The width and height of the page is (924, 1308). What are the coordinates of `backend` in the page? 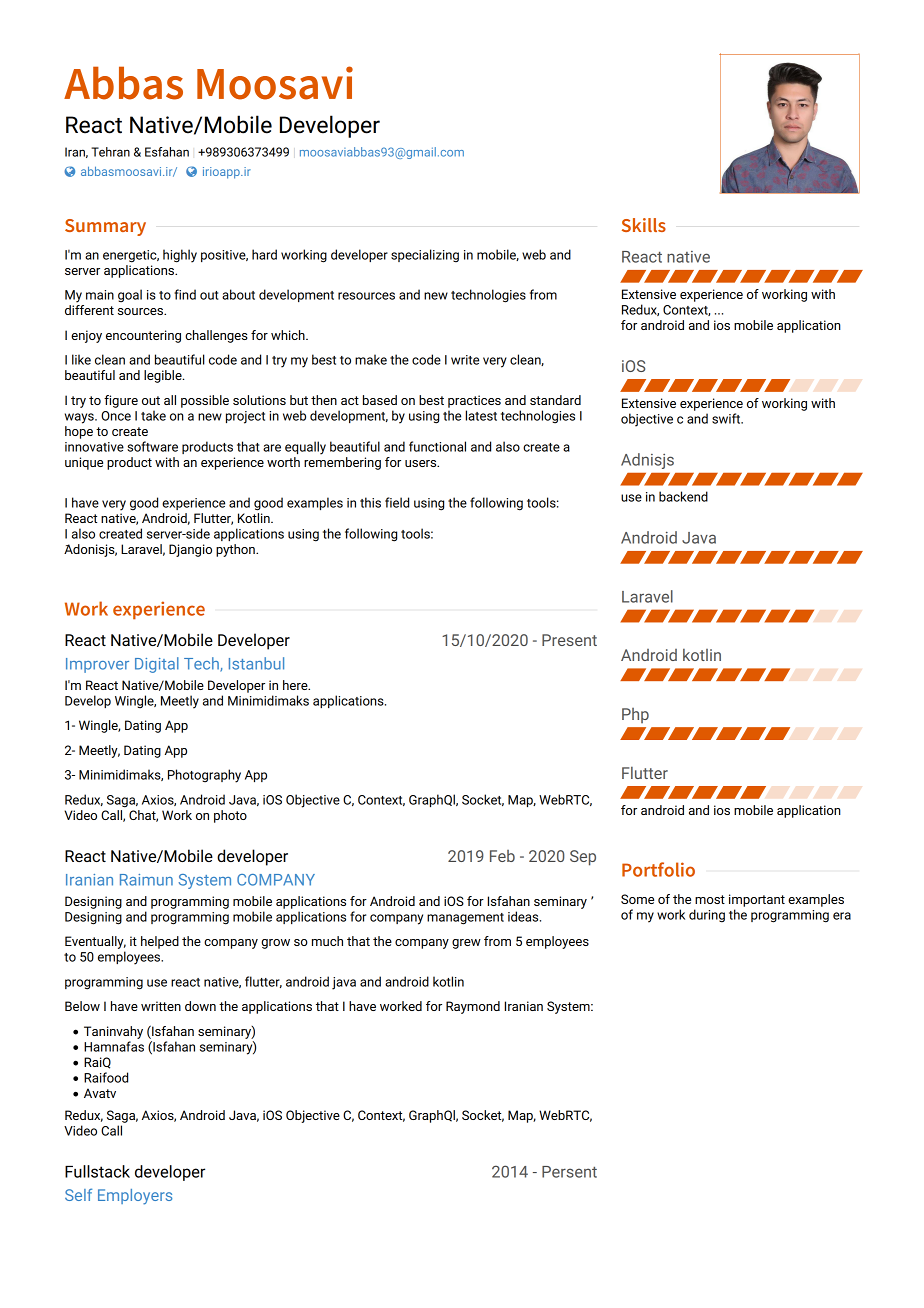 It's located at (683, 496).
